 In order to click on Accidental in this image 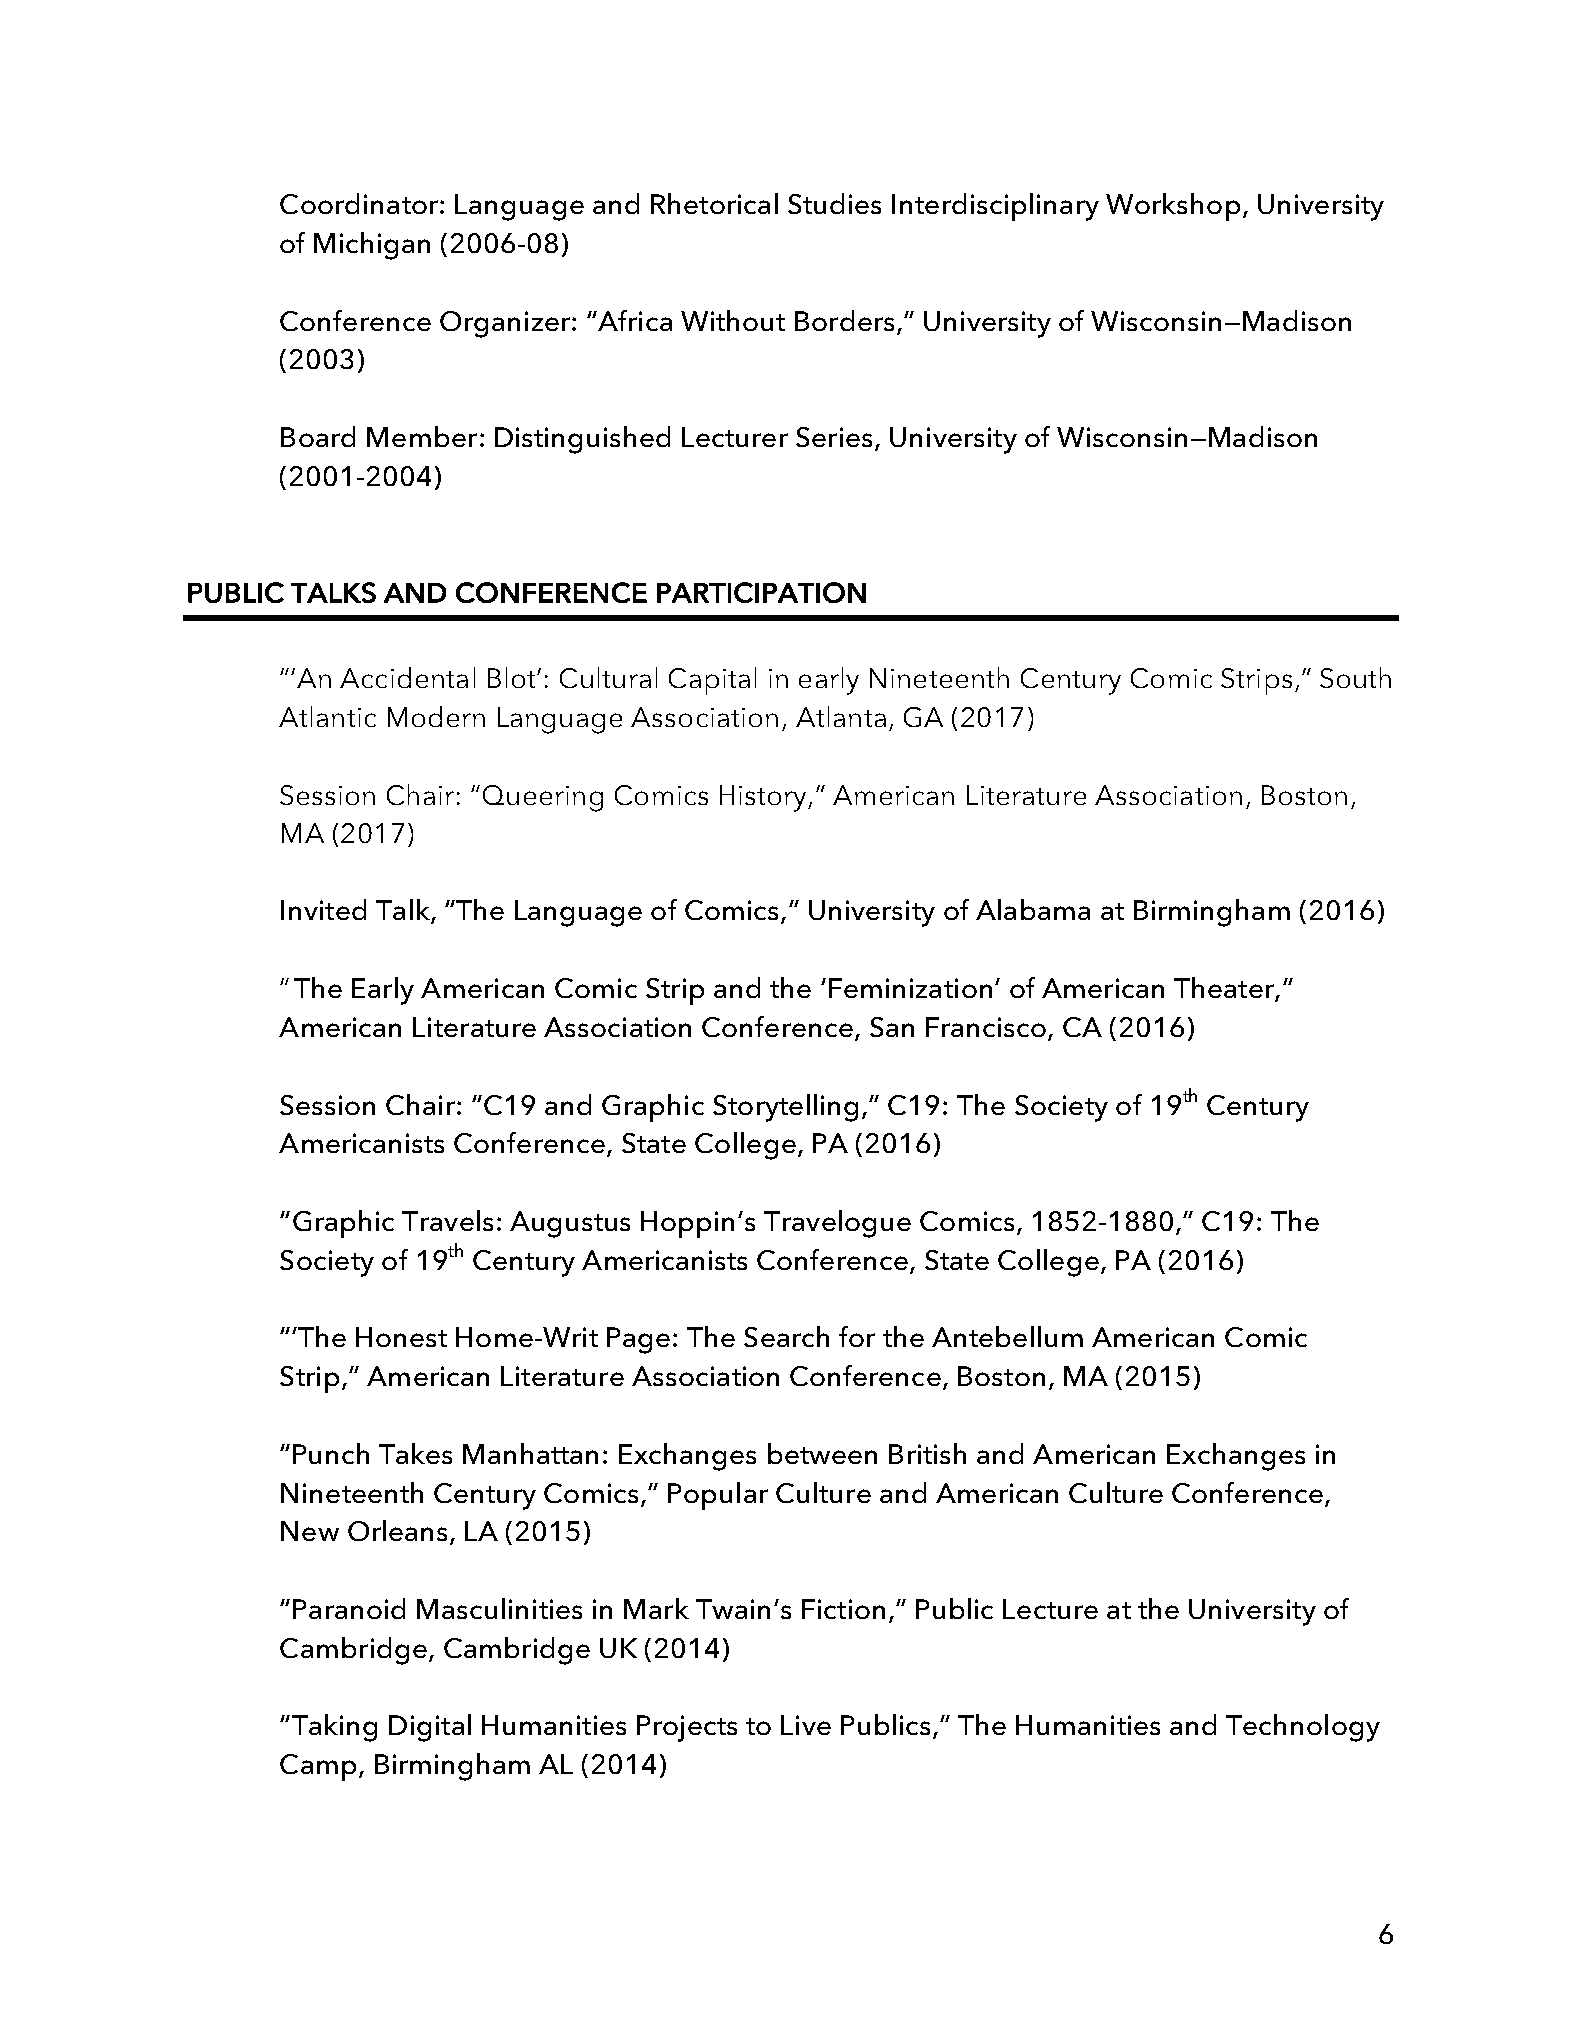, I will do `click(407, 677)`.
